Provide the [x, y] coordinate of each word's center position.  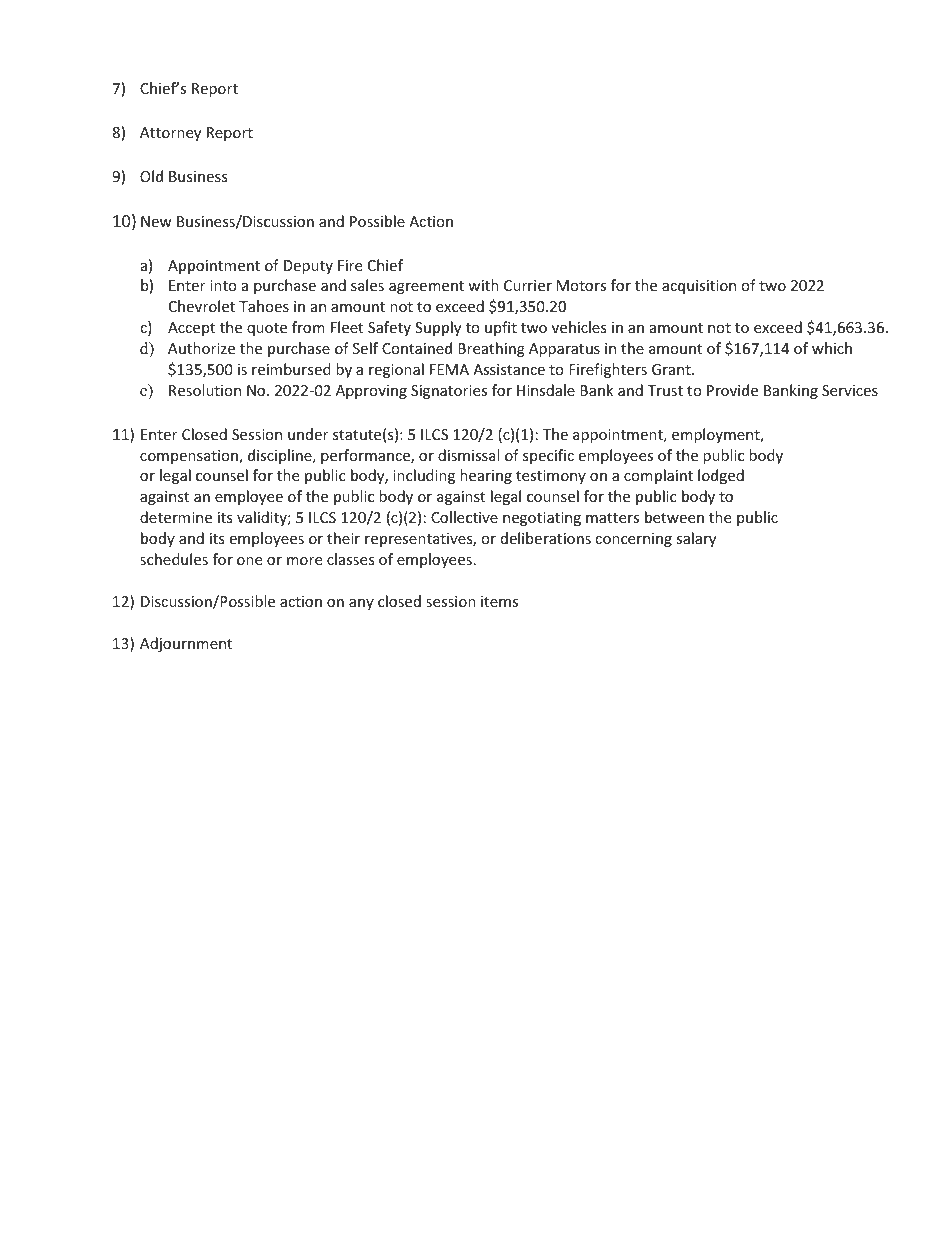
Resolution [205, 390]
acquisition [699, 287]
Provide [732, 390]
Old [151, 176]
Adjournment [186, 644]
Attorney [170, 134]
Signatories [449, 392]
